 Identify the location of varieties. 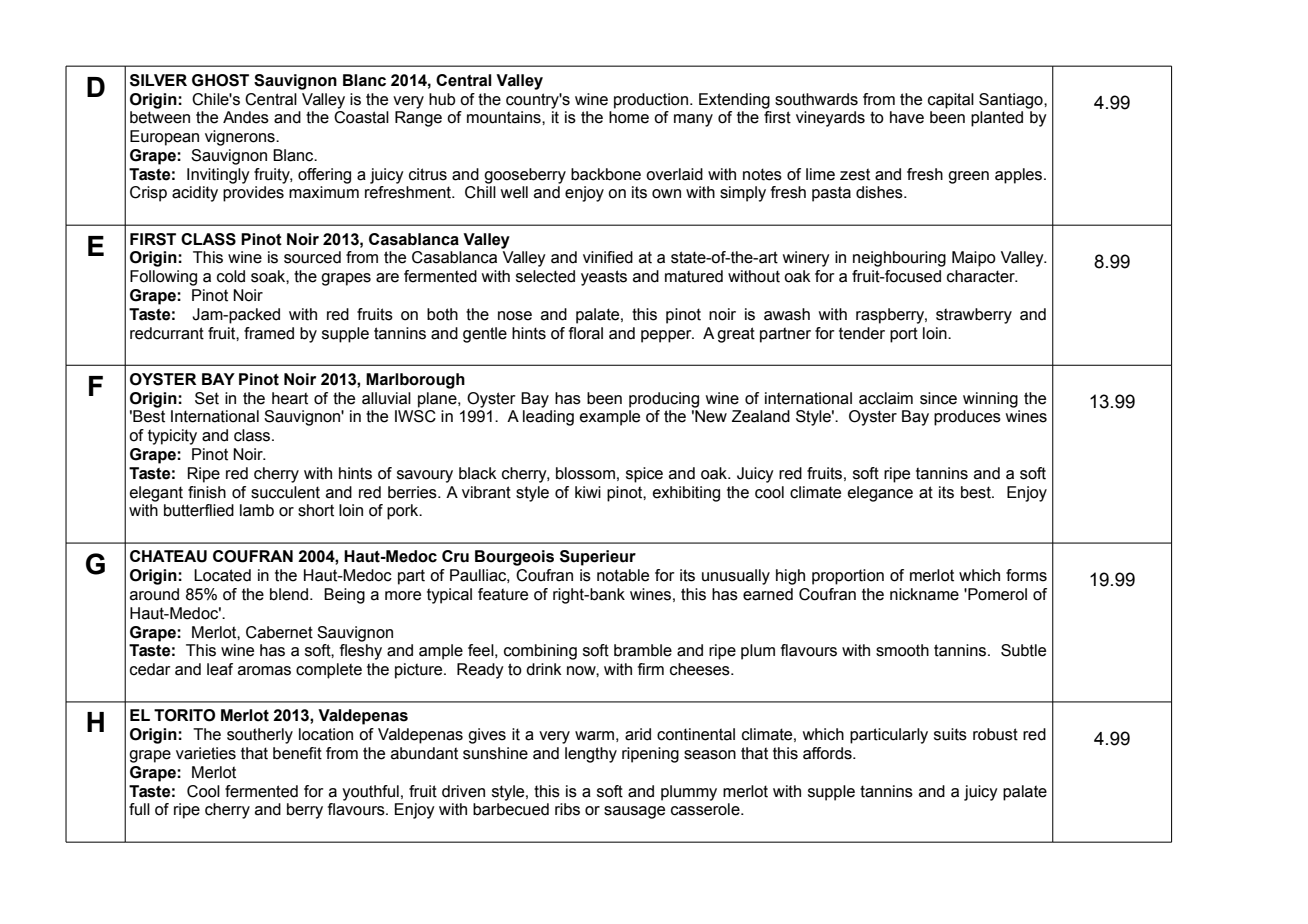
(206, 753).
